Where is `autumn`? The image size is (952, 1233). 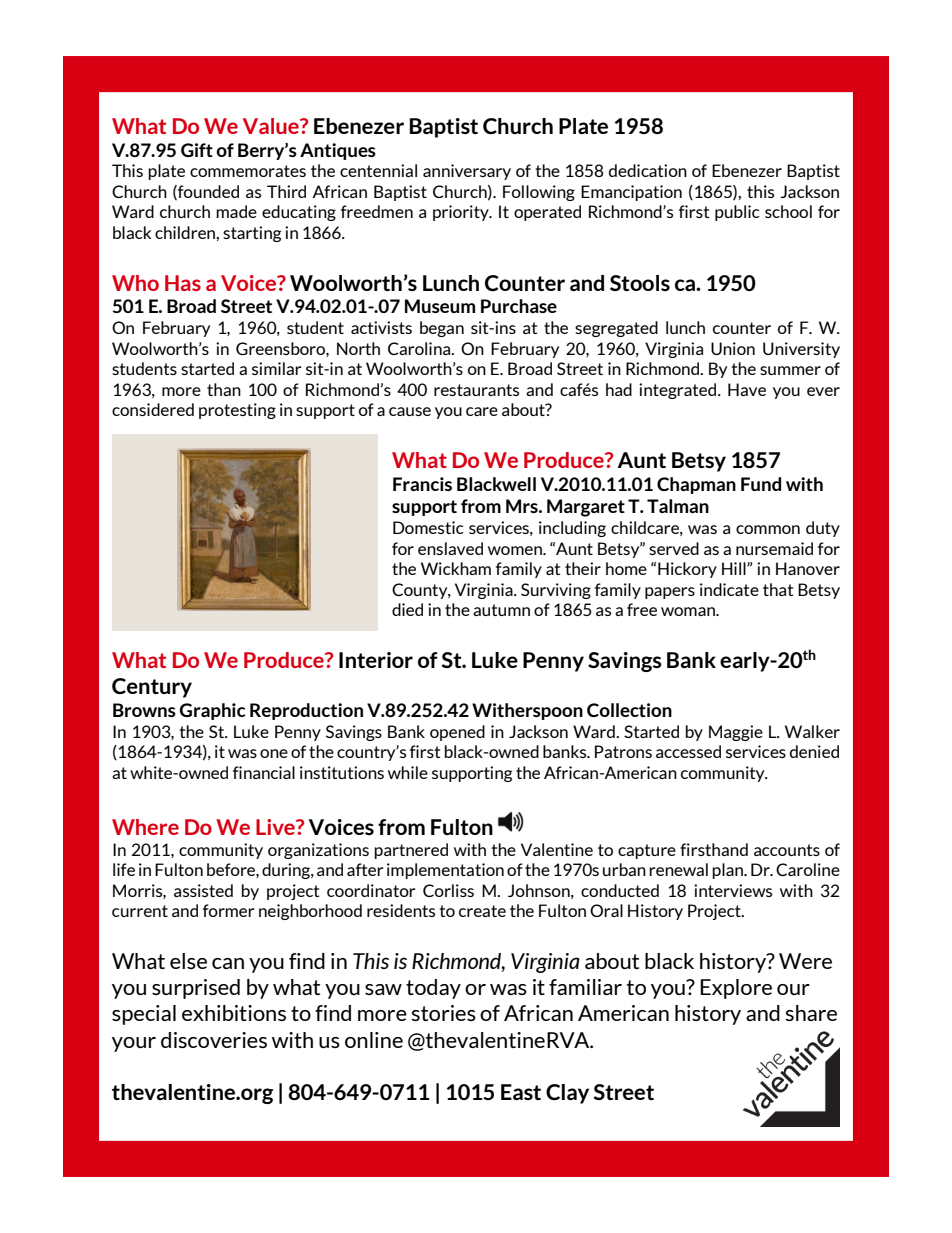
autumn is located at coordinates (501, 610).
